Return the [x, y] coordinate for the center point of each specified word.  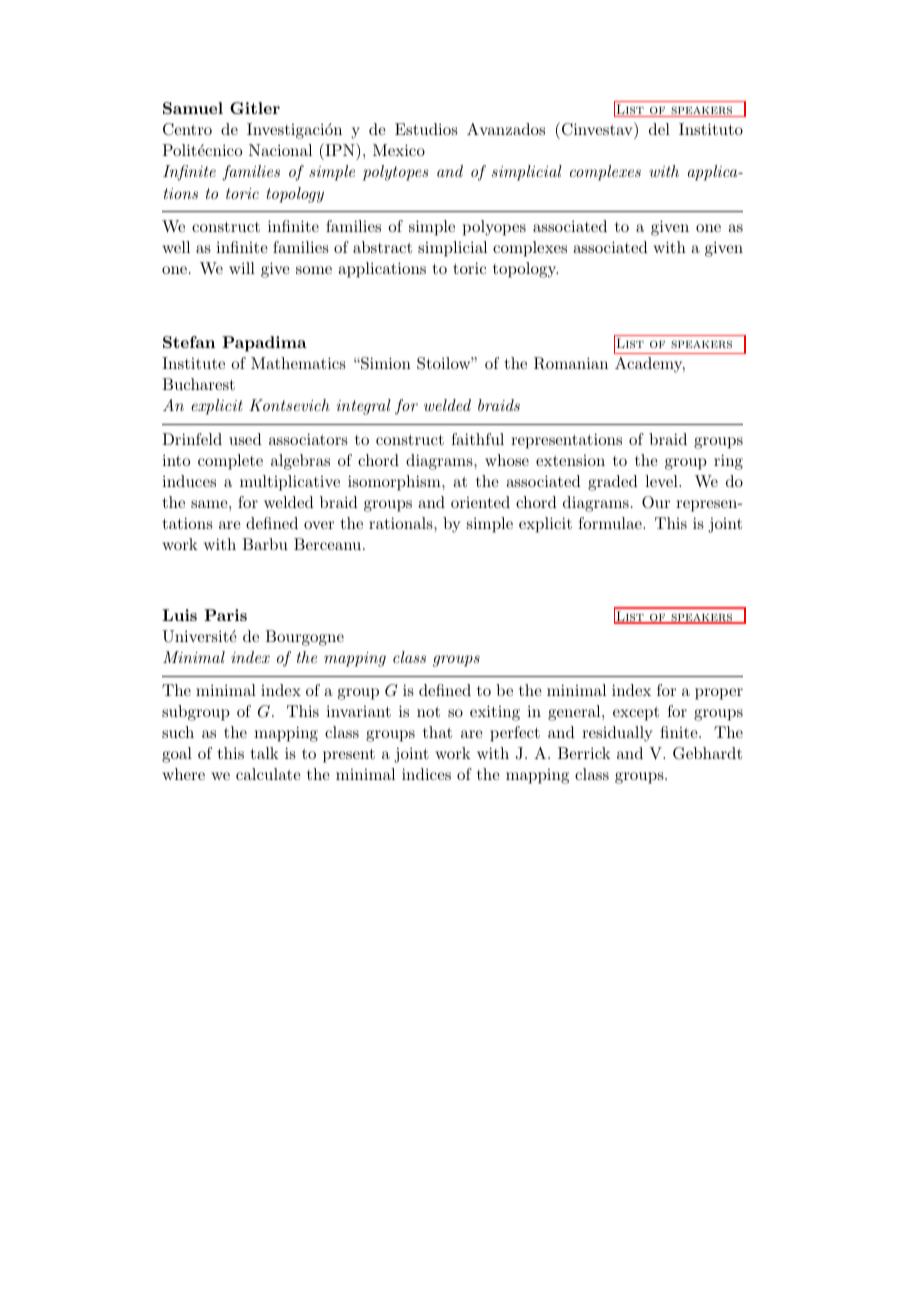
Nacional [280, 150]
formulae [611, 523]
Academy [649, 365]
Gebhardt [707, 753]
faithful [477, 439]
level [662, 481]
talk [265, 753]
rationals [402, 523]
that [437, 732]
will [242, 268]
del [659, 129]
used [245, 439]
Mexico [399, 150]
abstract [382, 247]
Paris [225, 615]
